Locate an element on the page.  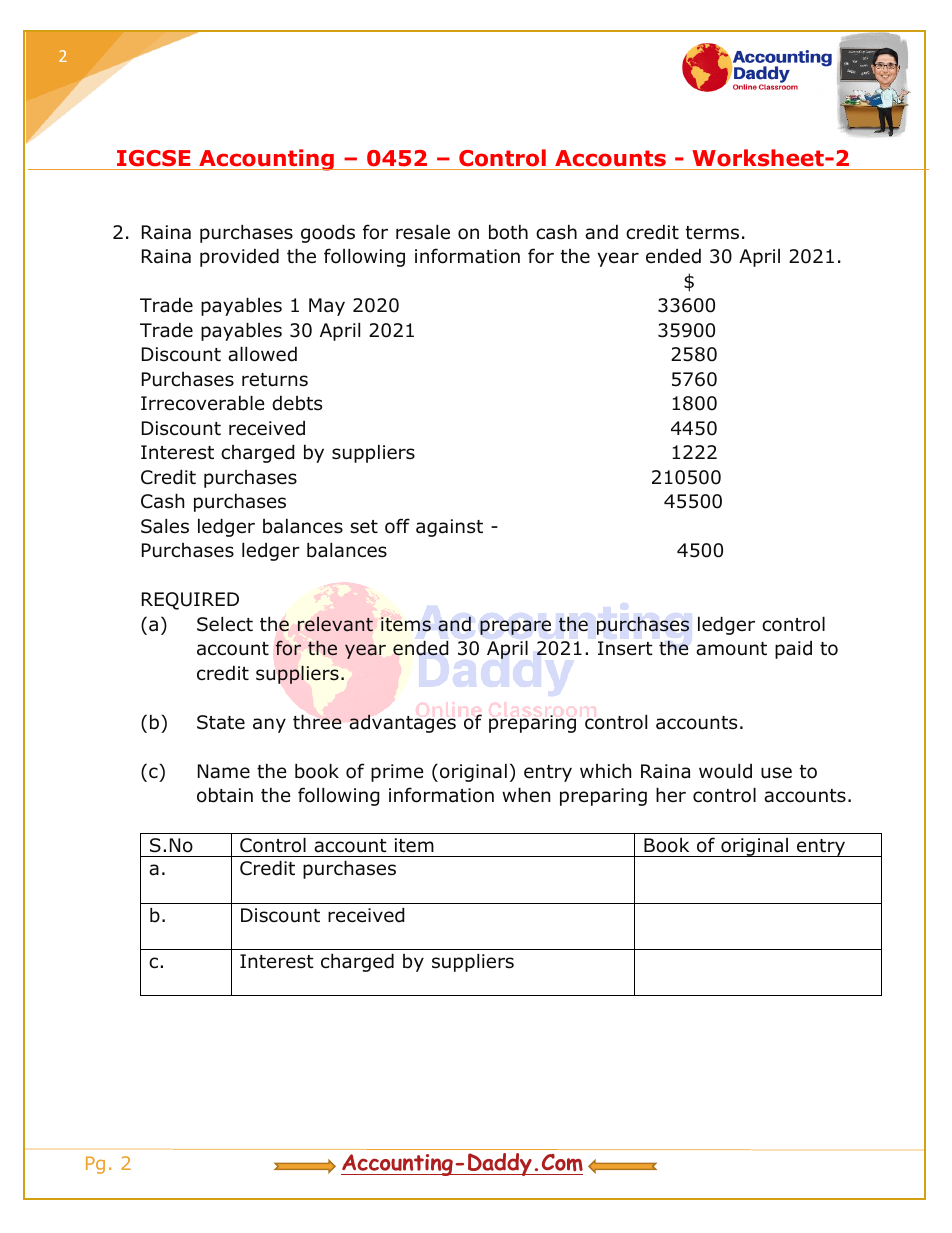
IGCSE is located at coordinates (153, 158).
